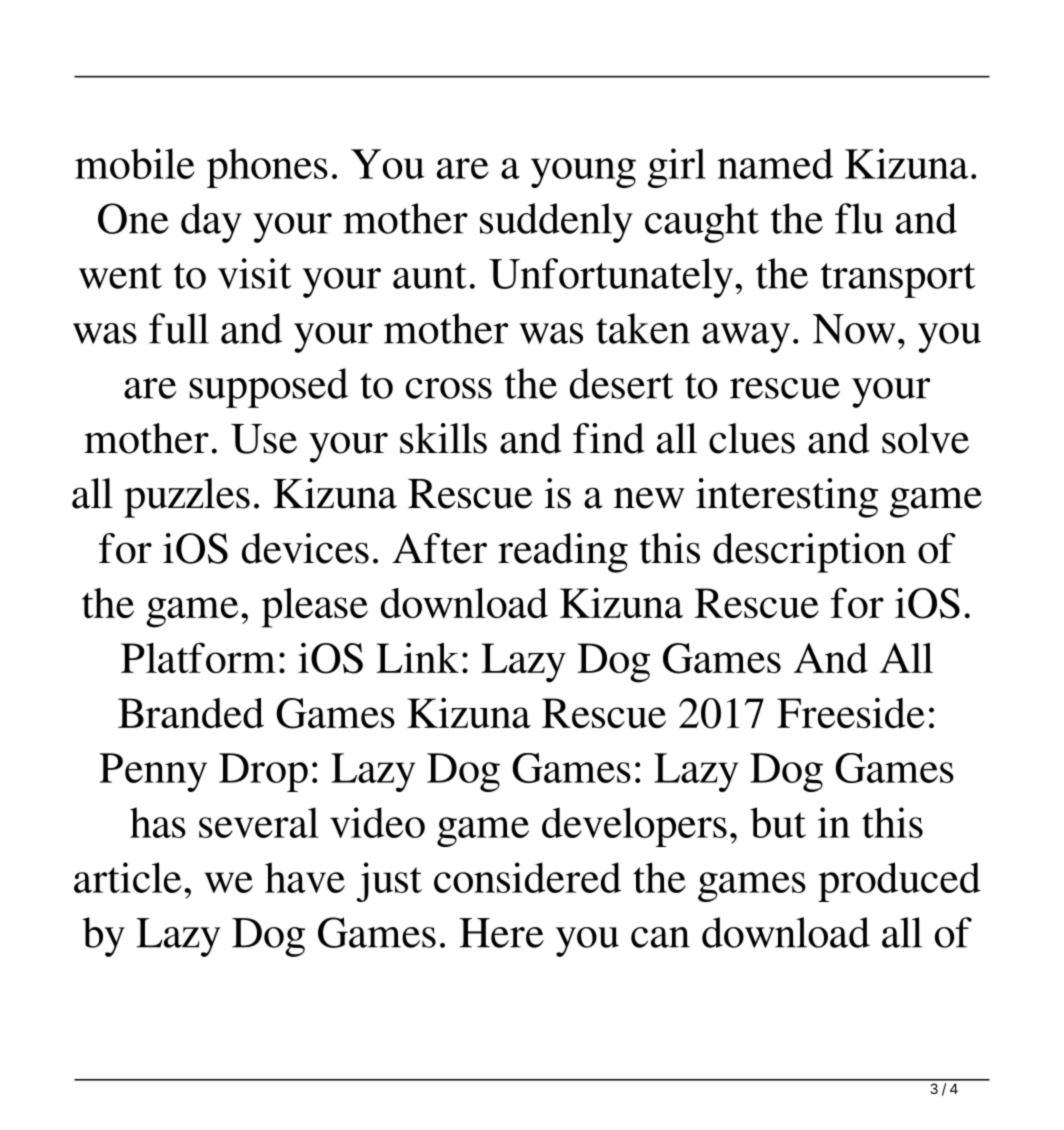 The image size is (1064, 1130). Describe the element at coordinates (583, 173) in the screenshot. I see `young` at that location.
